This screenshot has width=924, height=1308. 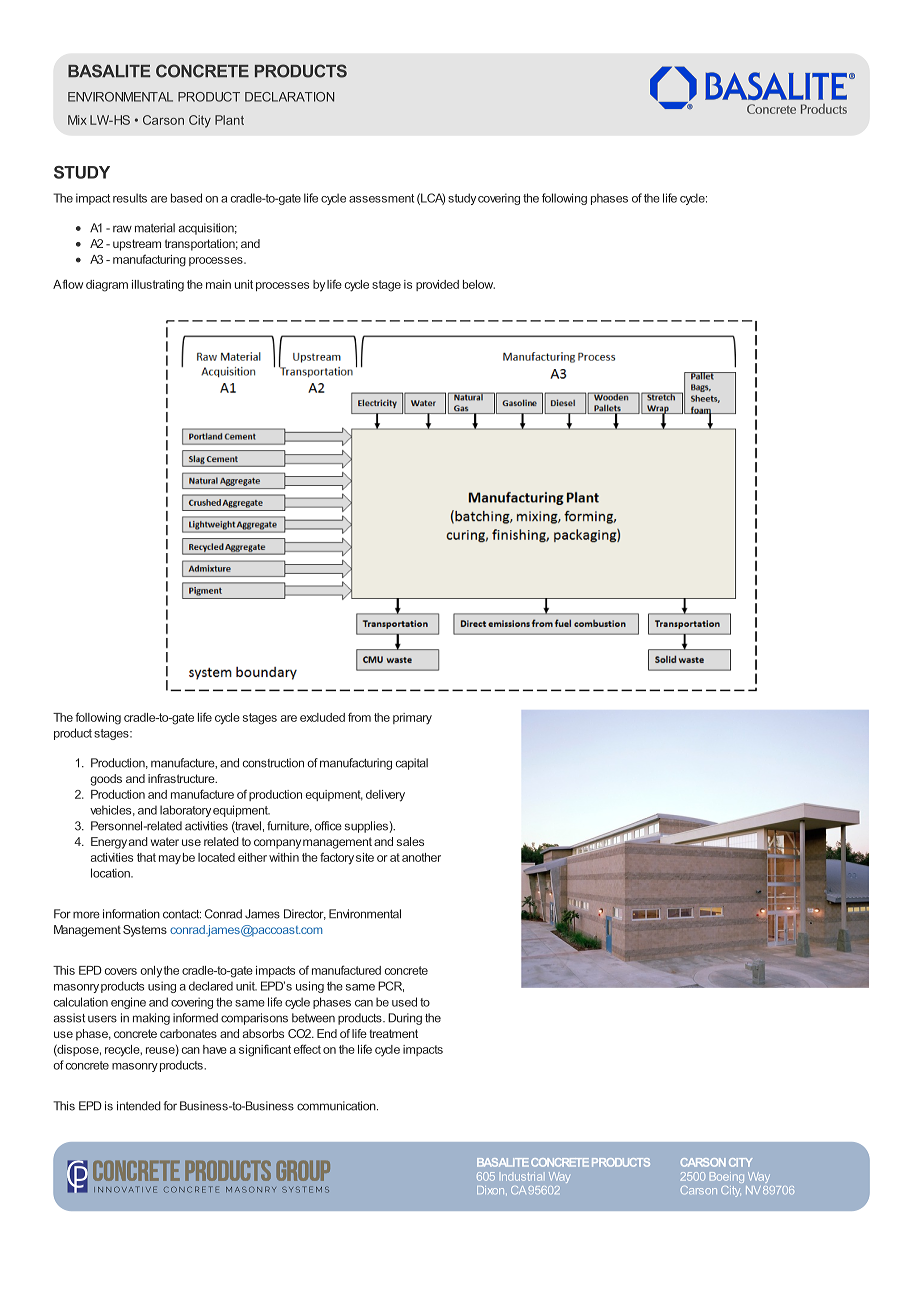 What do you see at coordinates (158, 286) in the screenshot?
I see `illustrating` at bounding box center [158, 286].
